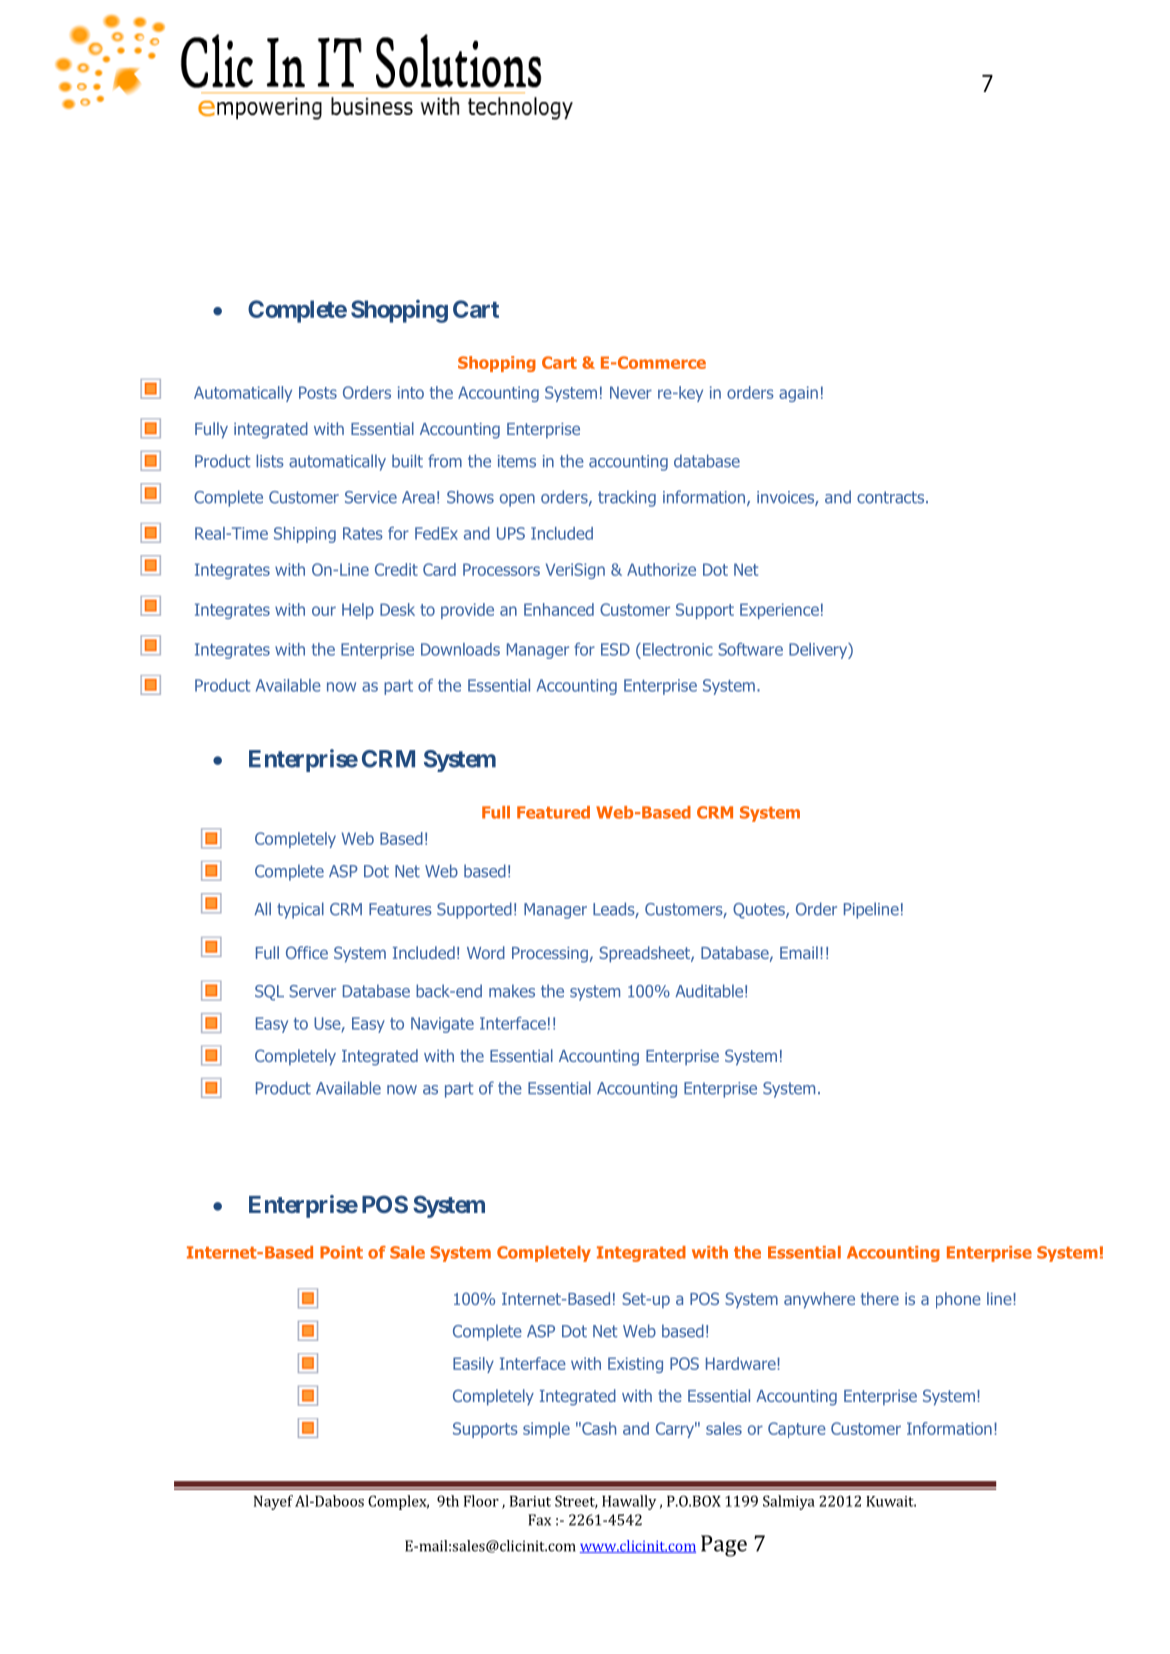 The height and width of the screenshot is (1654, 1170). Describe the element at coordinates (481, 1501) in the screenshot. I see `Floor` at that location.
